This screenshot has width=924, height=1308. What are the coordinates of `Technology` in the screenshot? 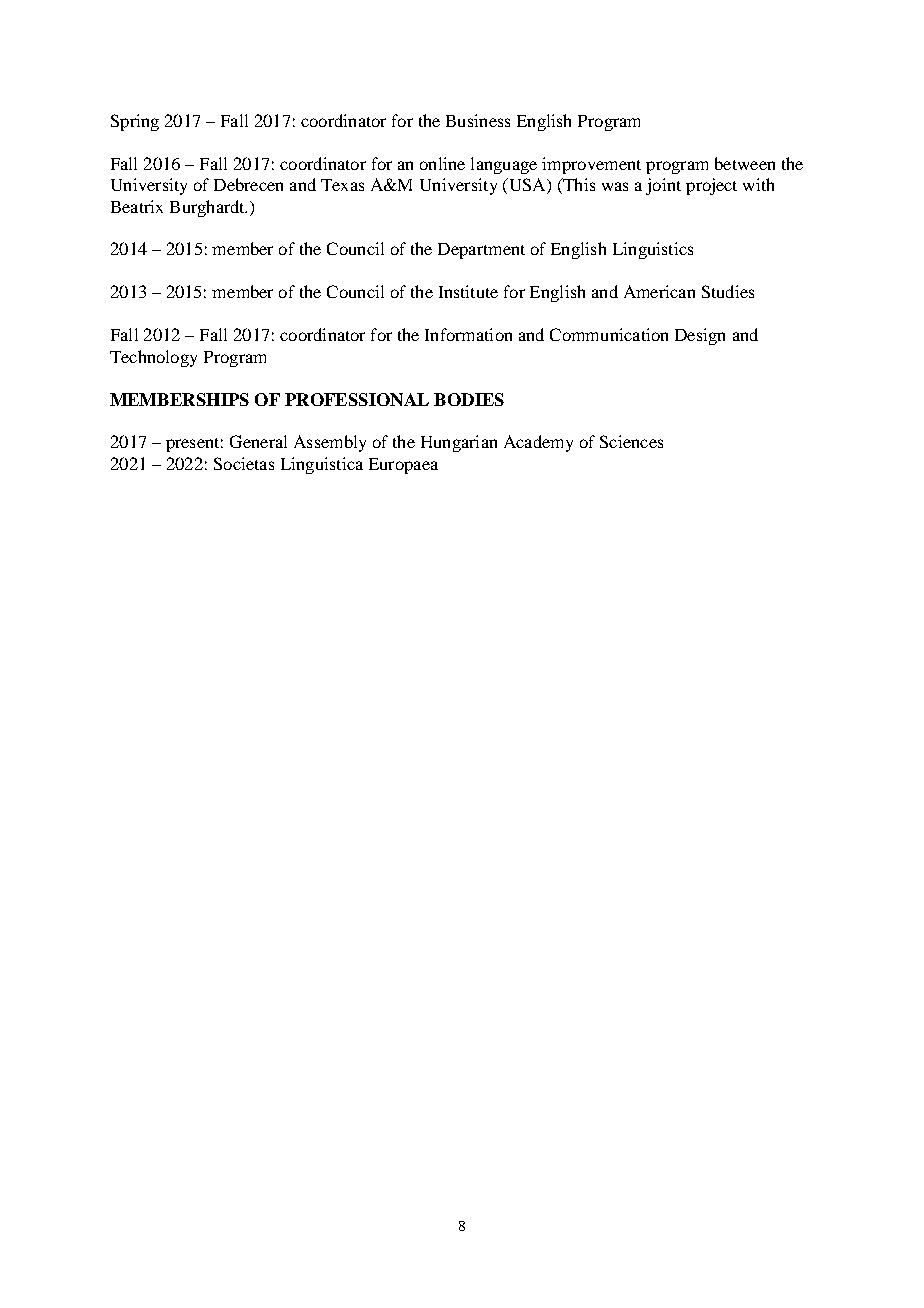 It's located at (153, 358).
